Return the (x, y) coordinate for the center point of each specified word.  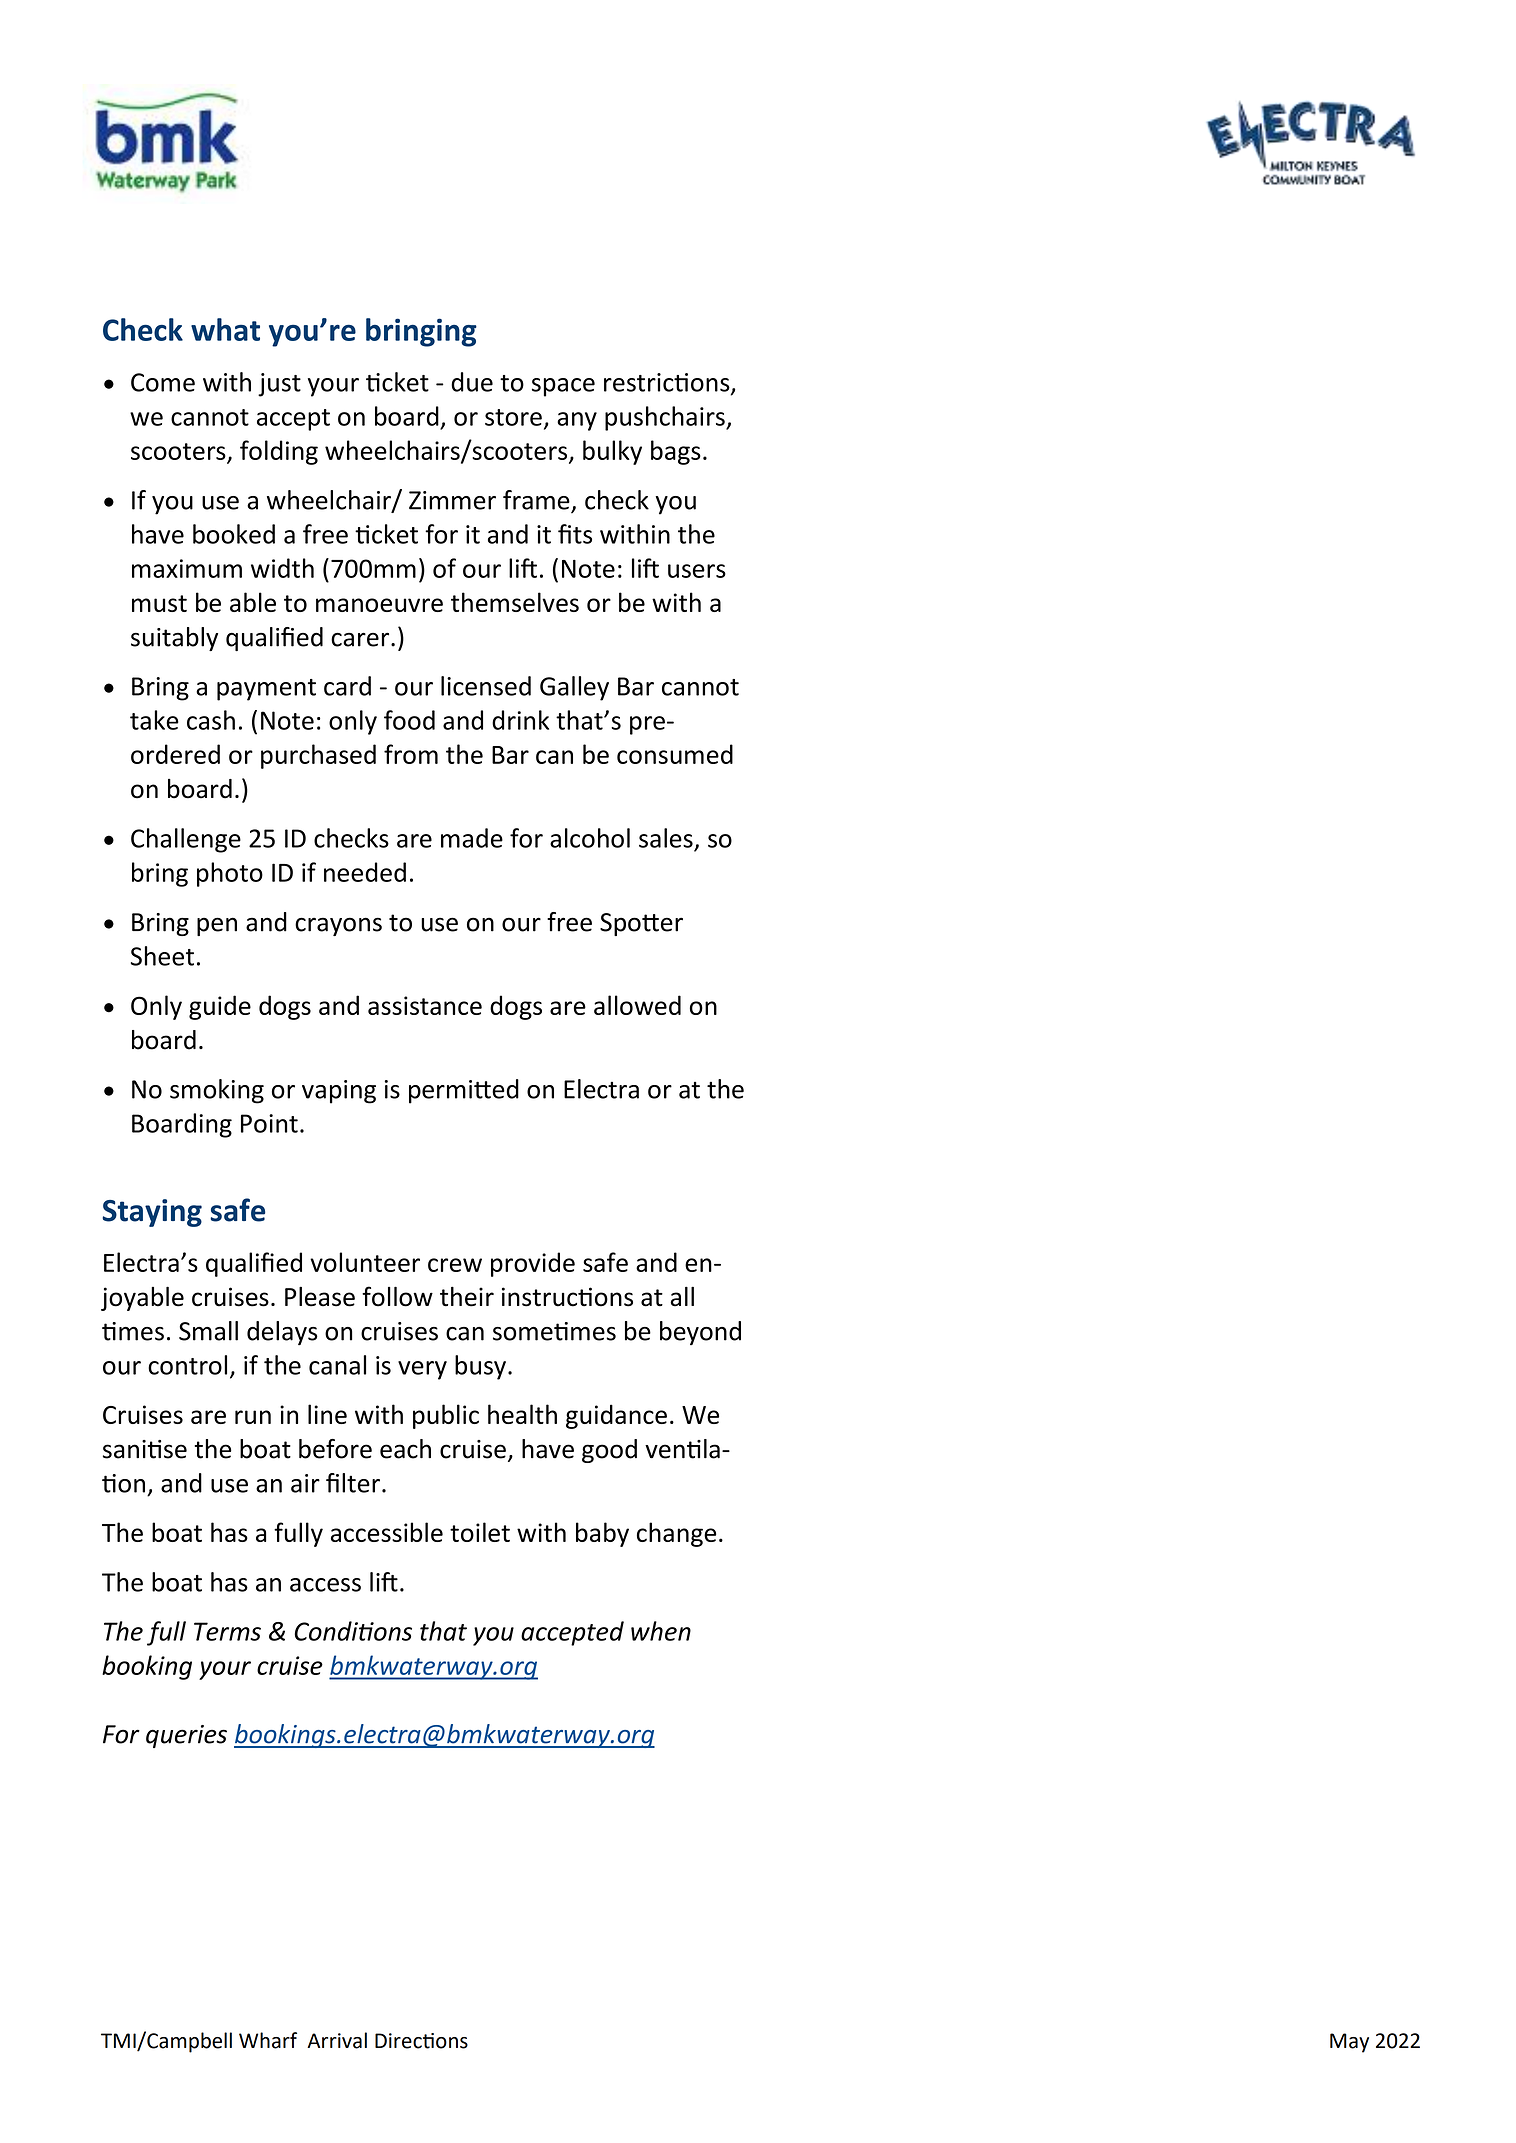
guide (220, 1007)
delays (282, 1333)
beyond (700, 1333)
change (676, 1534)
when (661, 1631)
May (1349, 2043)
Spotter (641, 924)
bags (676, 452)
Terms (227, 1631)
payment (266, 690)
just (279, 385)
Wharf (268, 2040)
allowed (637, 1005)
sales (666, 838)
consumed (675, 754)
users (697, 571)
